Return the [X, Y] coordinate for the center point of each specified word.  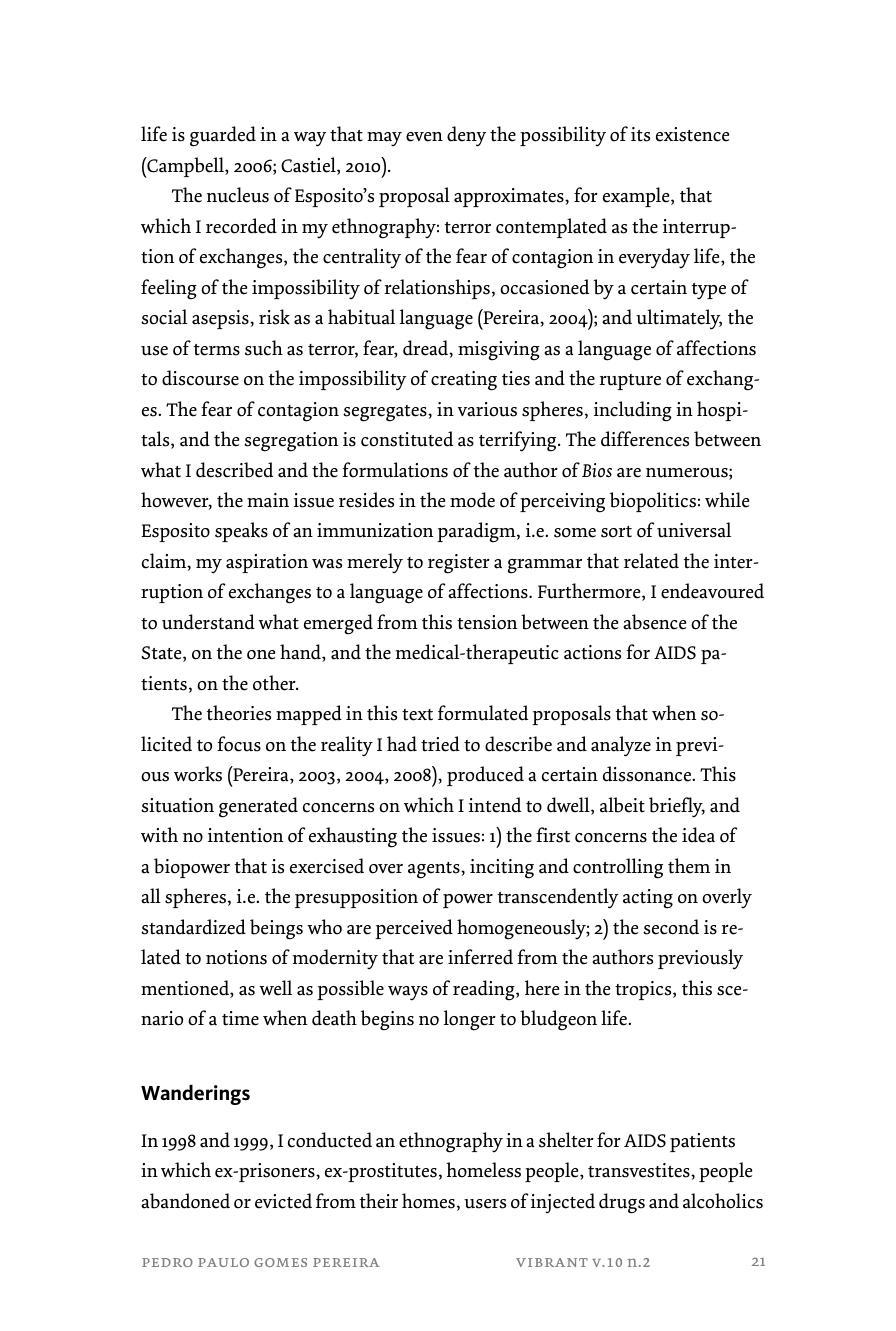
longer [470, 1020]
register [459, 564]
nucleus [238, 195]
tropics [644, 990]
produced [485, 776]
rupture [630, 382]
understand [208, 622]
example [637, 197]
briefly [677, 807]
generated [258, 807]
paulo [223, 1262]
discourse [200, 378]
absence [654, 622]
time [240, 1018]
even [424, 137]
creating [464, 381]
